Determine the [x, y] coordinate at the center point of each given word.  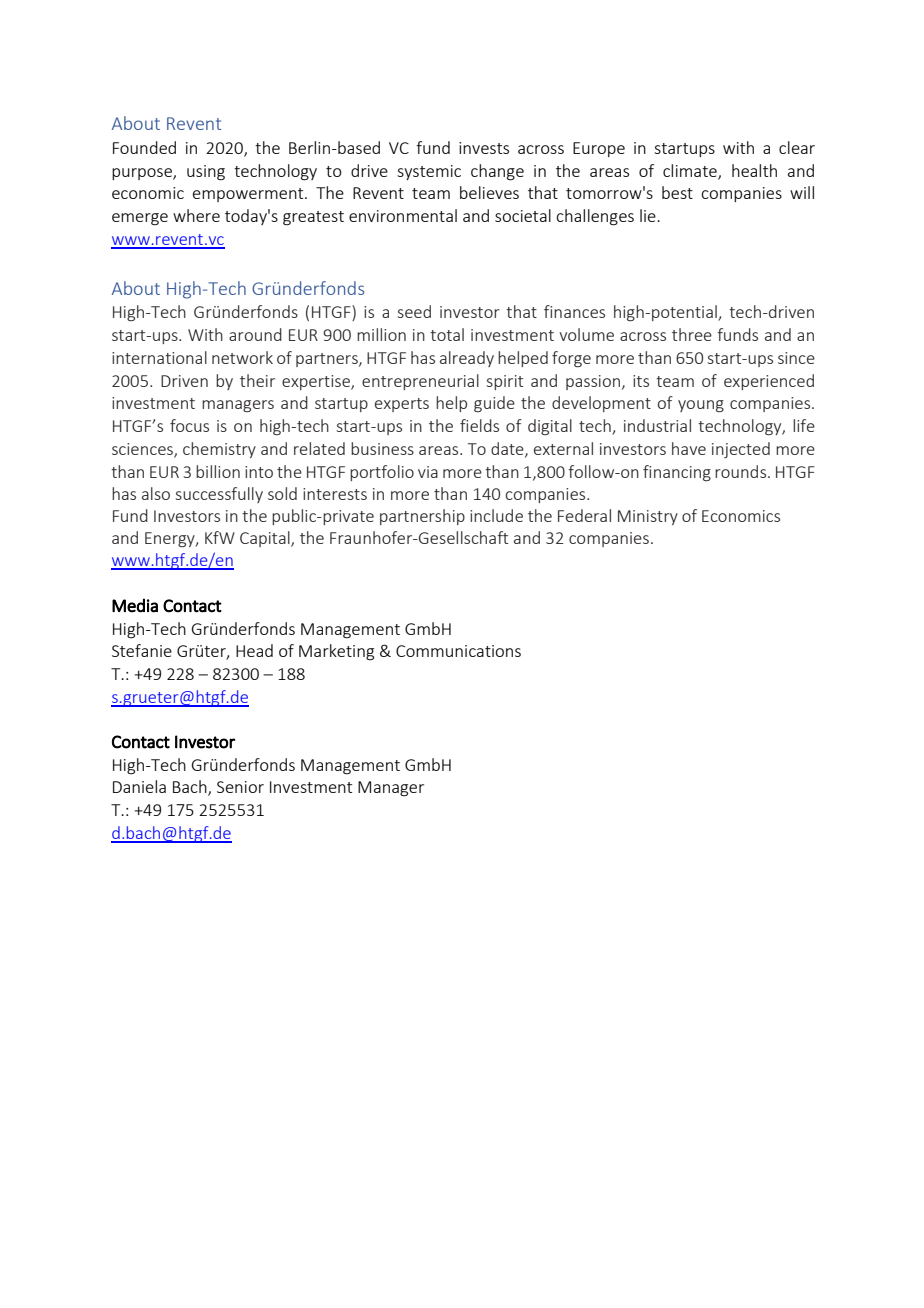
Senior [240, 787]
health [754, 170]
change [497, 172]
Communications [458, 651]
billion [218, 471]
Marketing [336, 652]
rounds [740, 471]
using [206, 173]
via [428, 472]
